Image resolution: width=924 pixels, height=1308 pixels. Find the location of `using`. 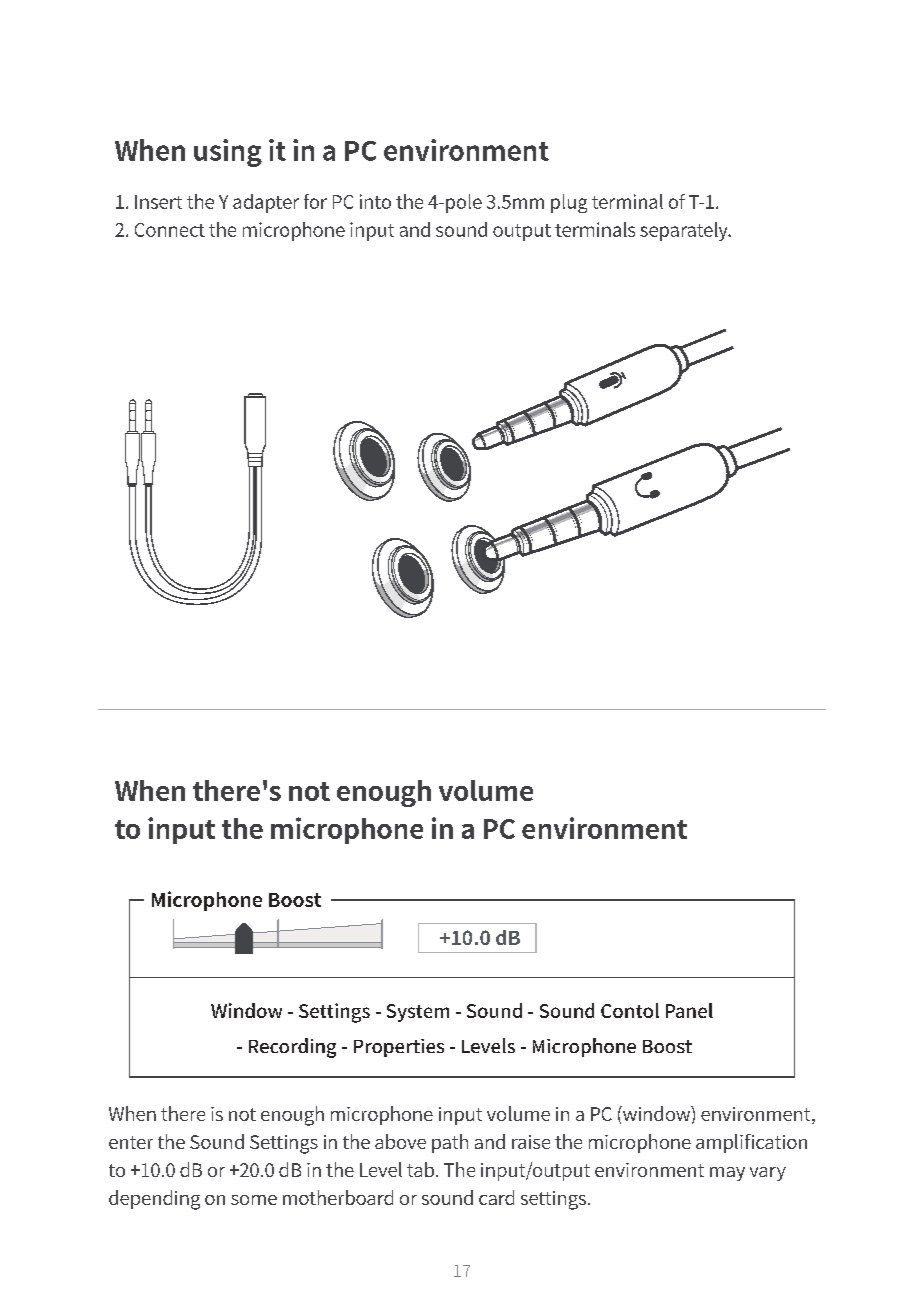

using is located at coordinates (228, 153).
